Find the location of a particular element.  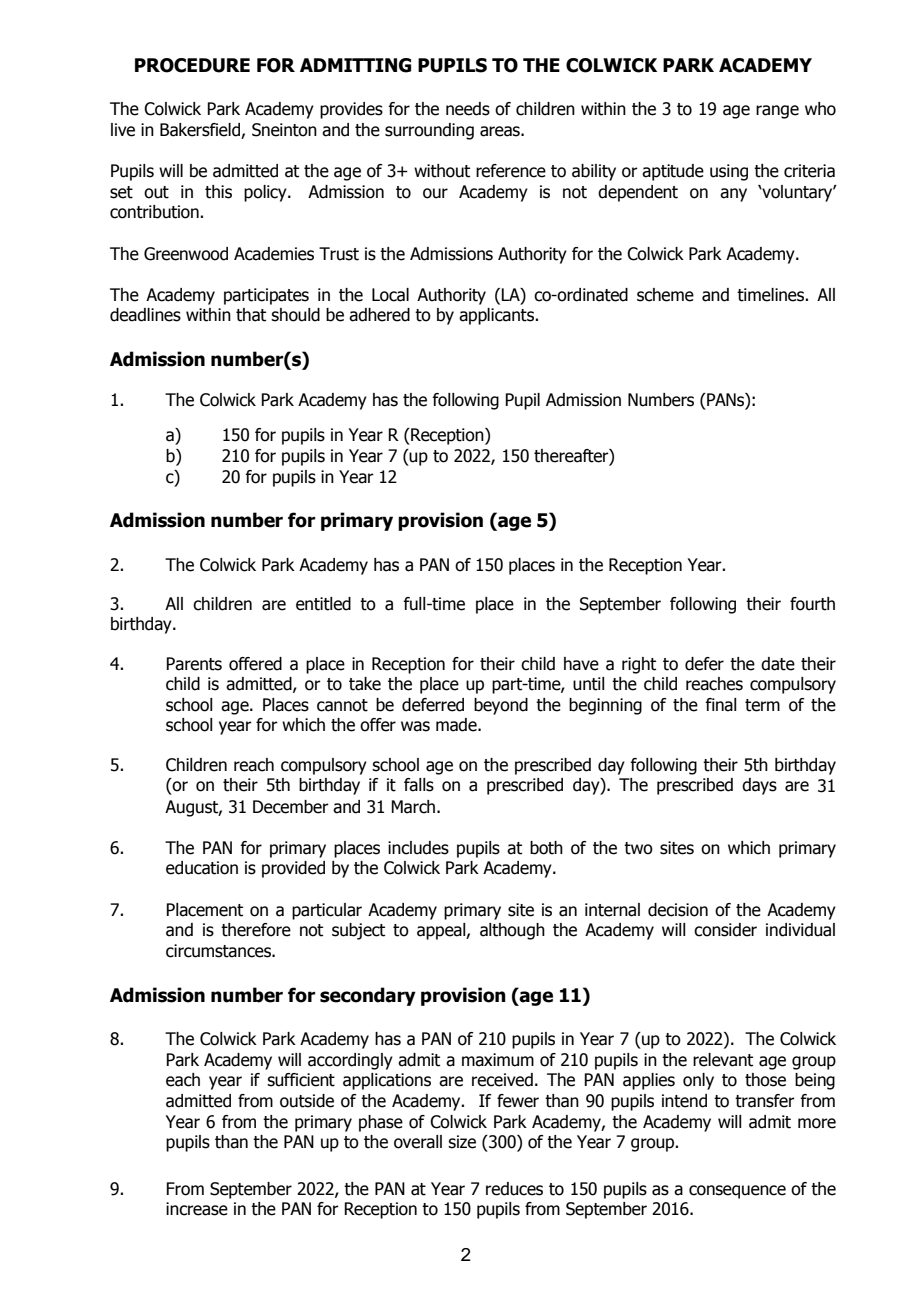

applicants is located at coordinates (497, 316).
